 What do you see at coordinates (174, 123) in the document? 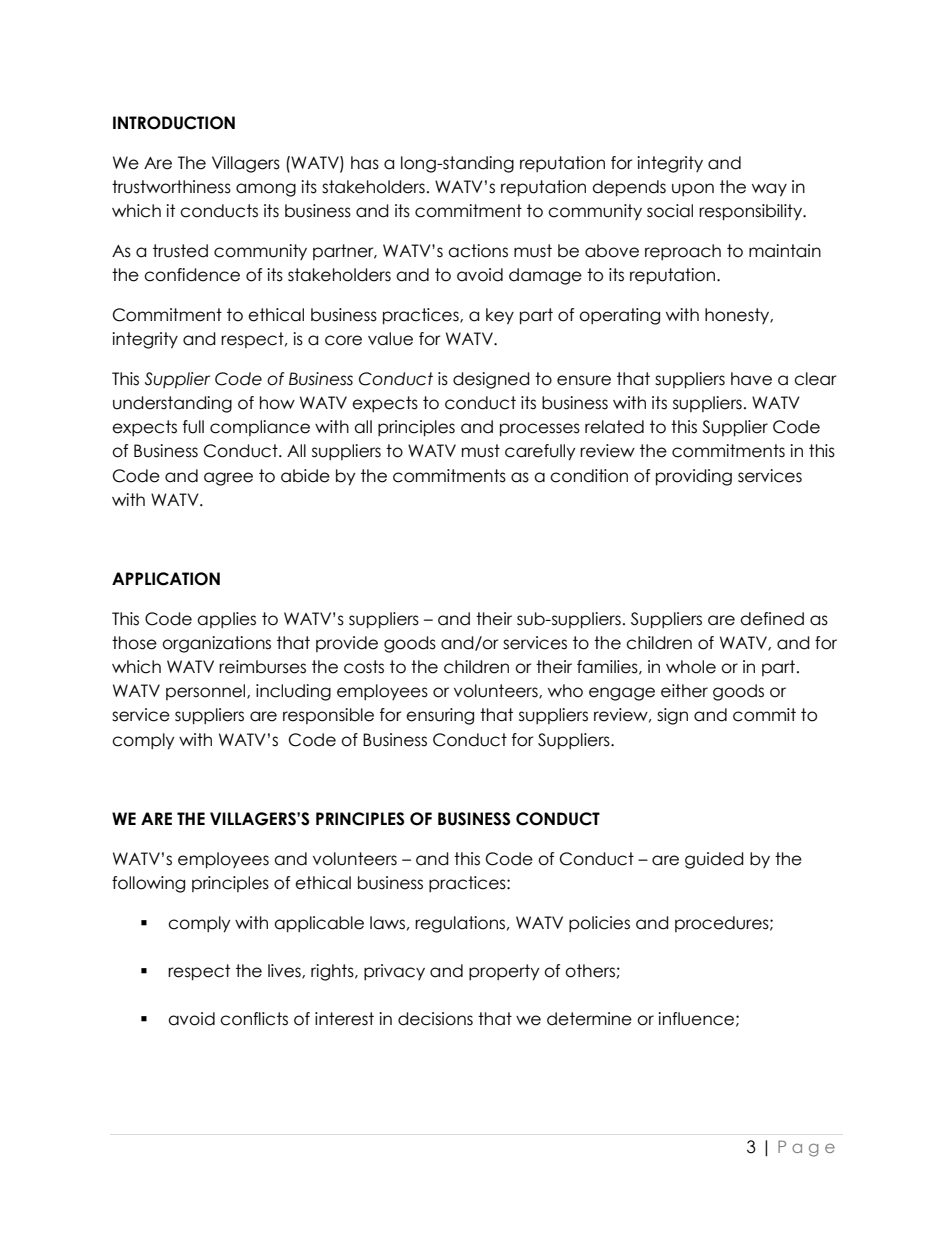
I see `INTRODUCTION` at bounding box center [174, 123].
